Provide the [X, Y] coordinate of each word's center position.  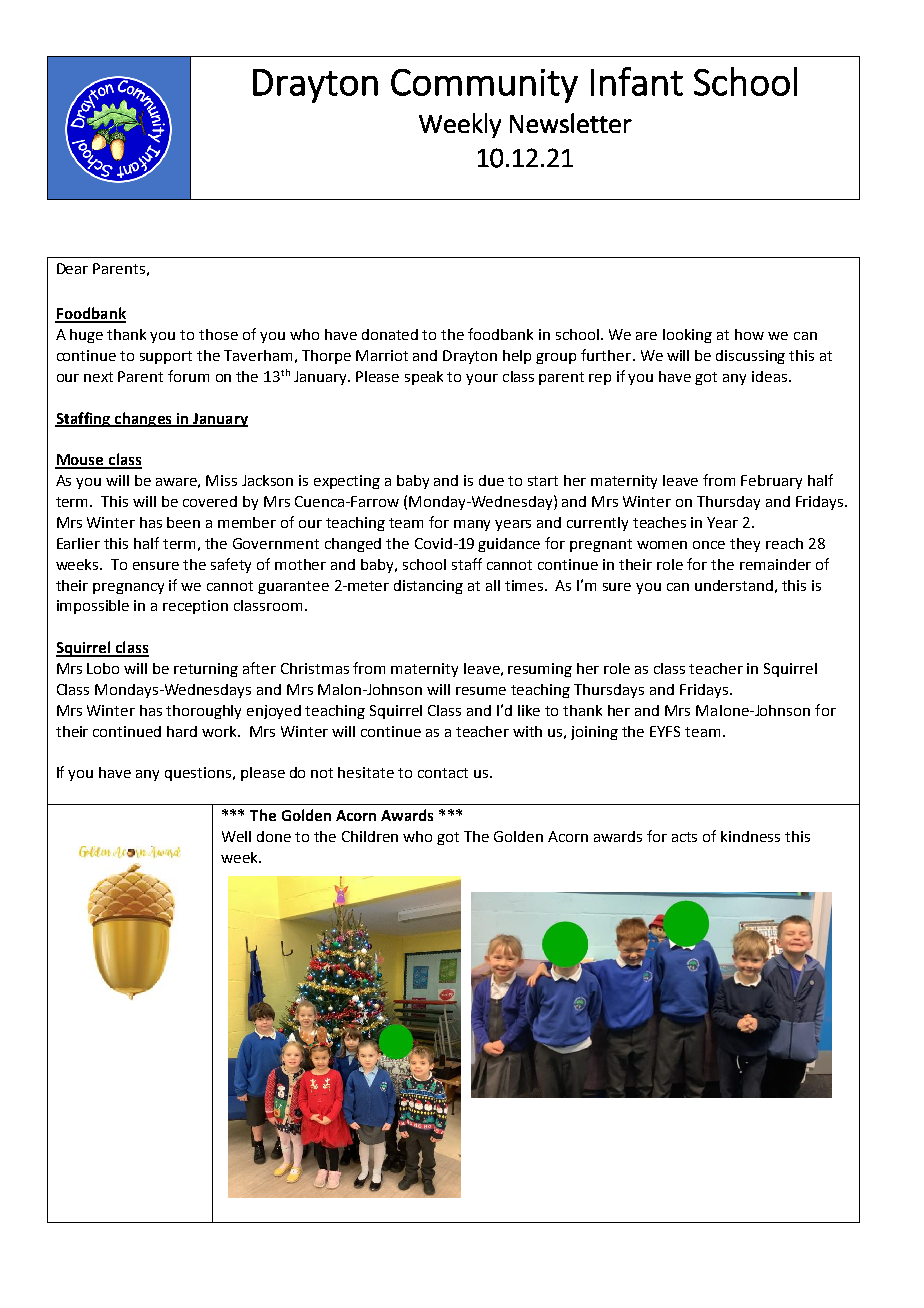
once [709, 545]
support [166, 357]
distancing [428, 587]
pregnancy [128, 588]
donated [390, 334]
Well [236, 836]
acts [684, 837]
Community [484, 86]
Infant [637, 81]
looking [687, 336]
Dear [72, 268]
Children [370, 836]
